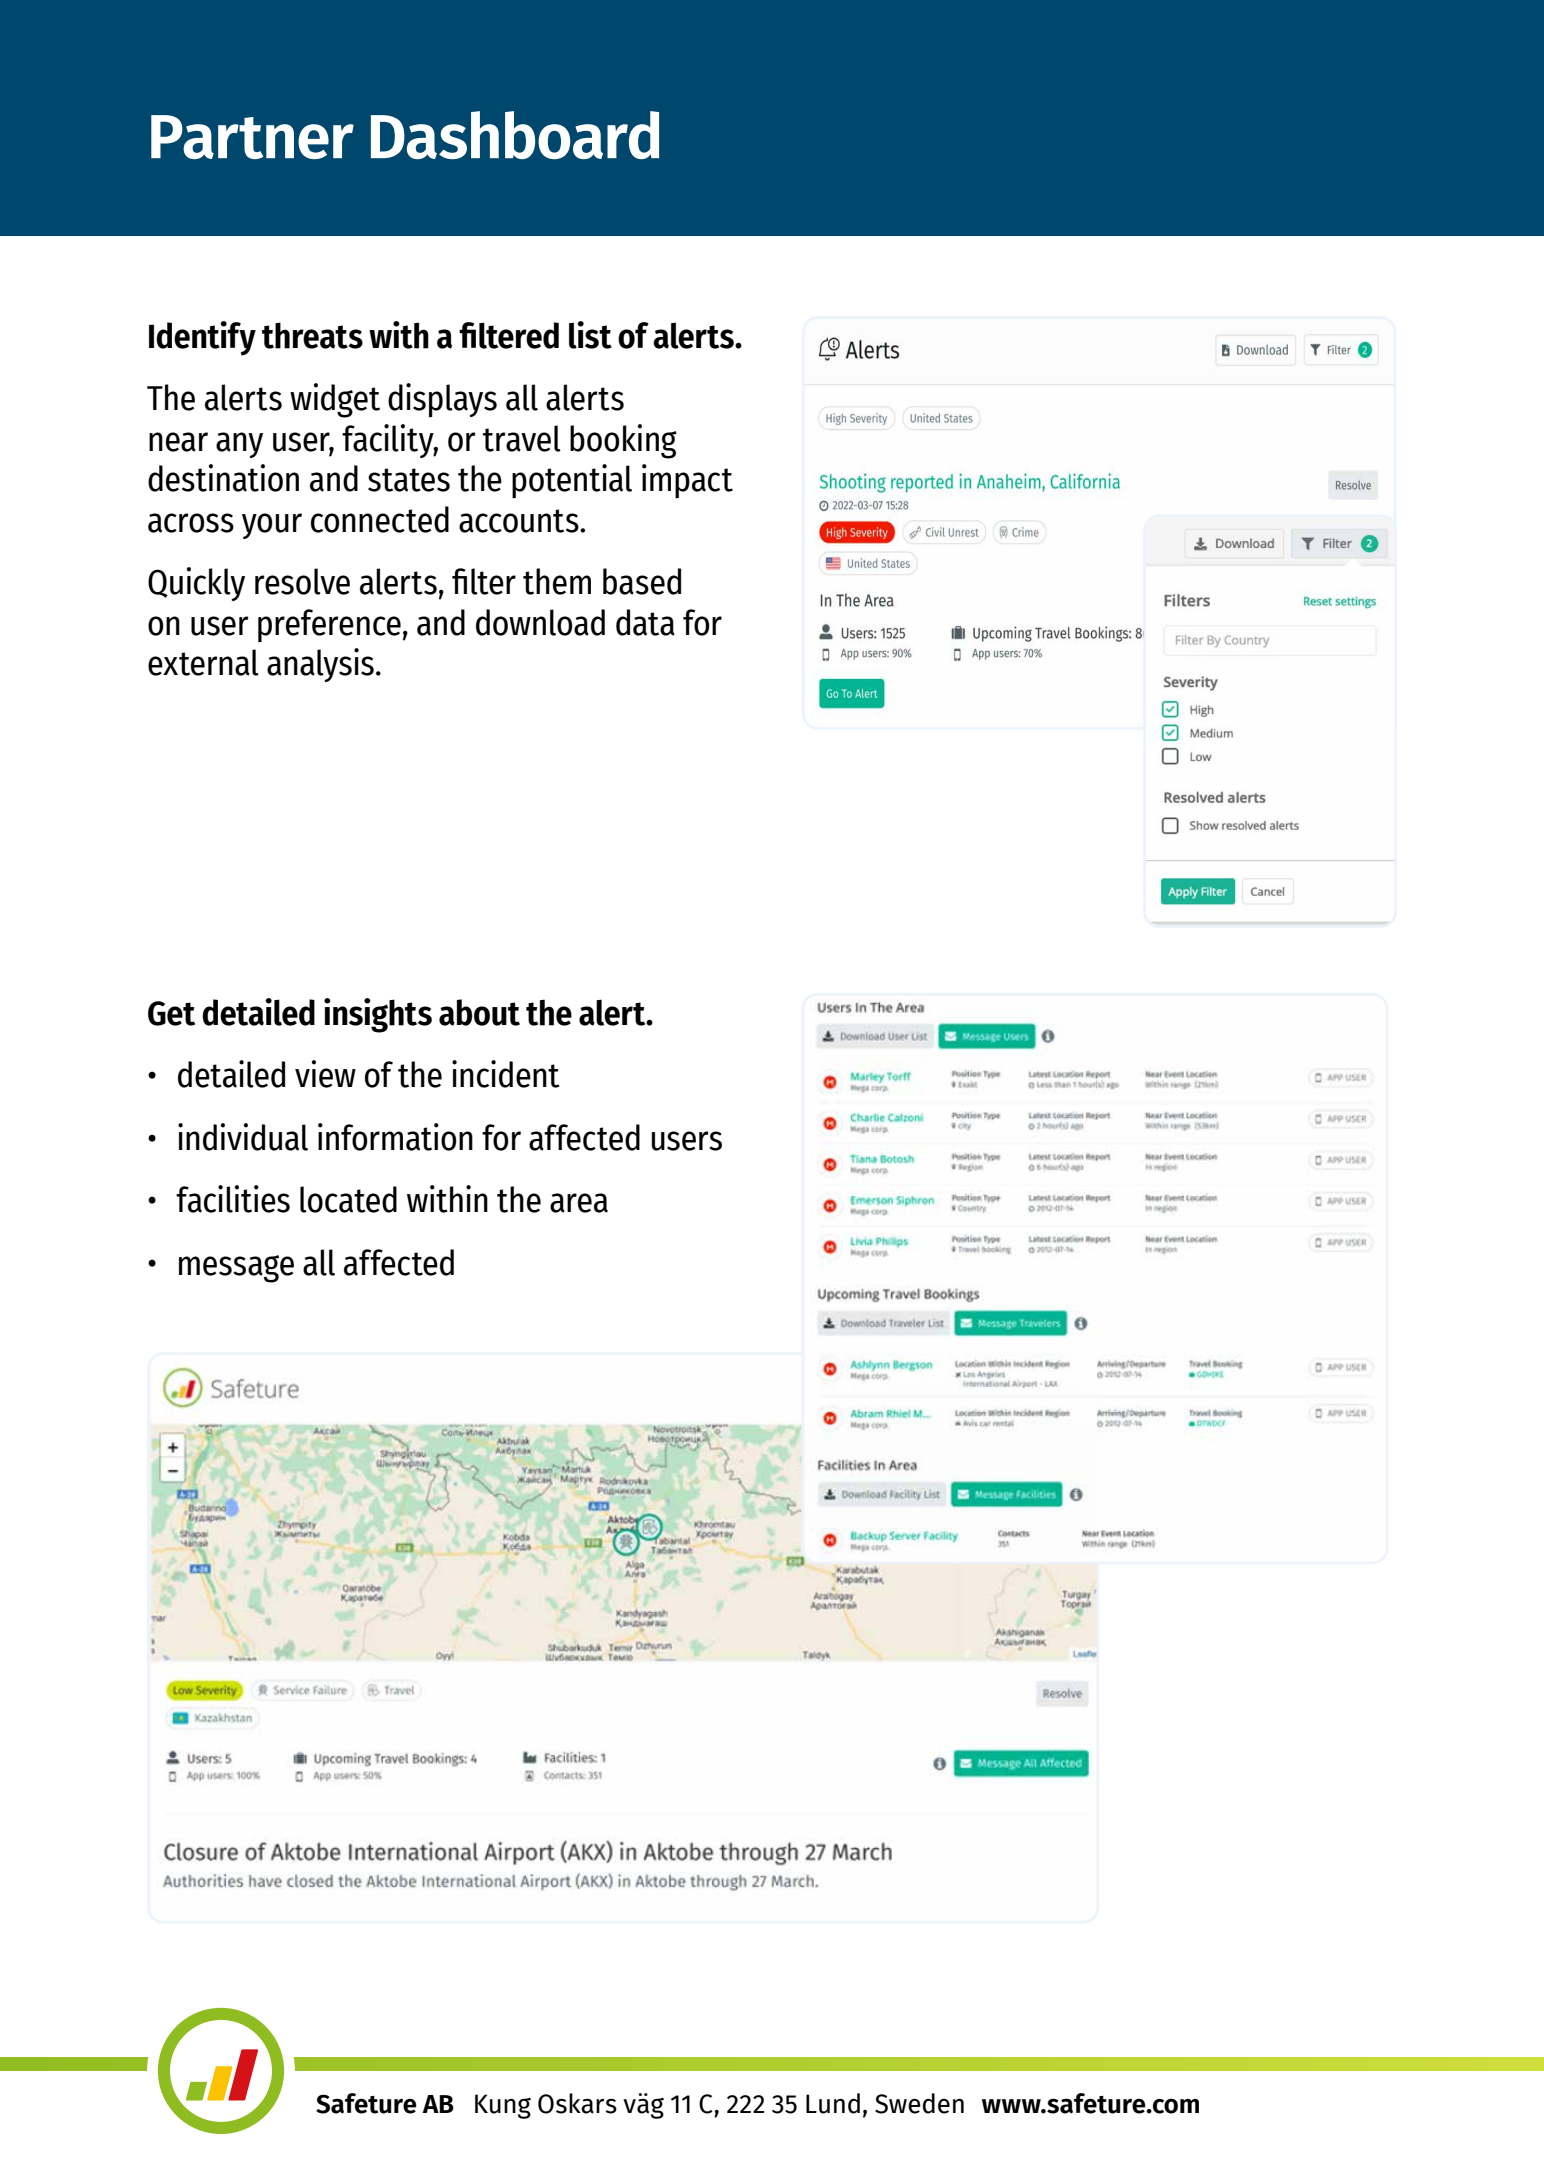 Image resolution: width=1544 pixels, height=2183 pixels. Describe the element at coordinates (348, 1199) in the screenshot. I see `located` at that location.
